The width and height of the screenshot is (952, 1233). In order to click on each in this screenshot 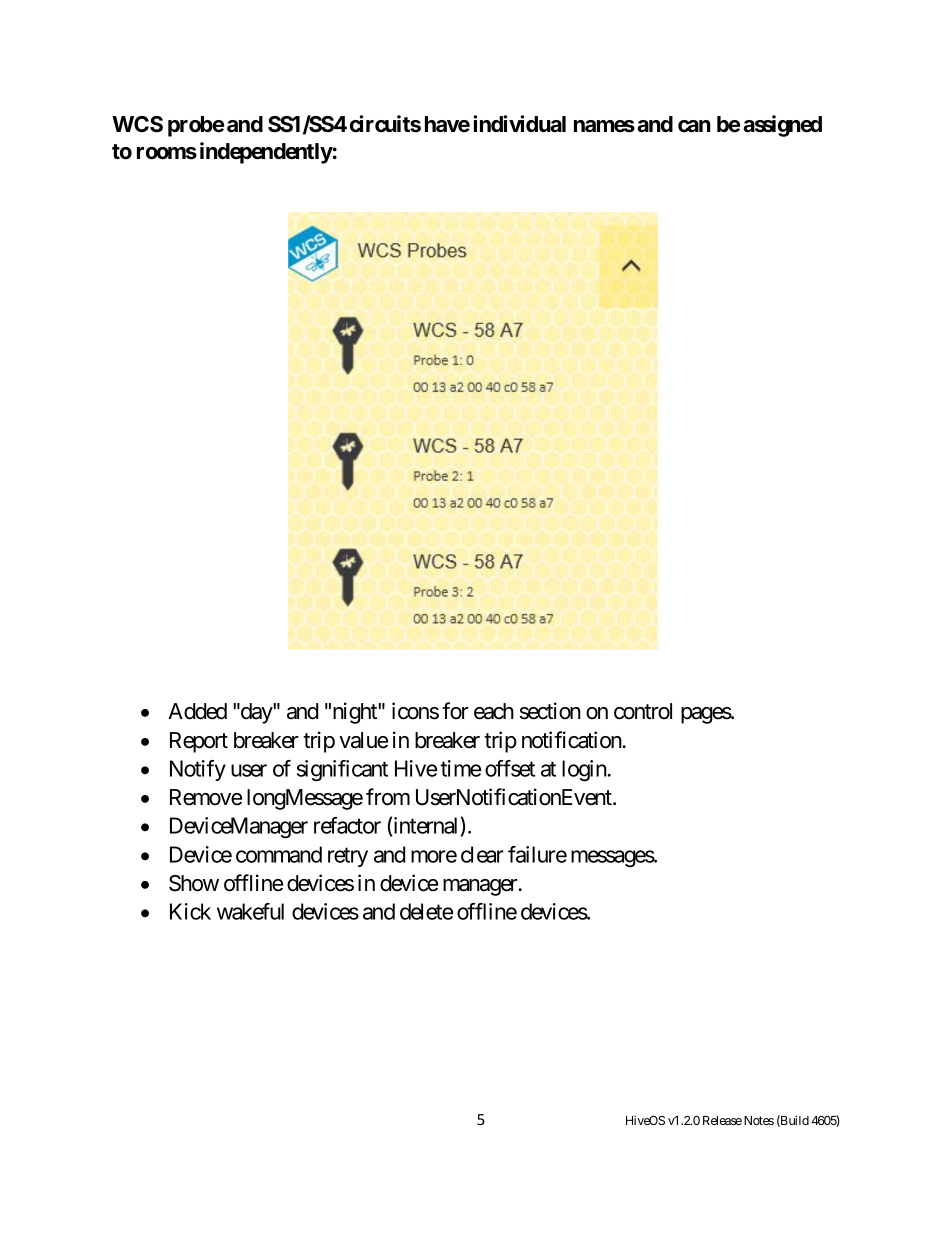, I will do `click(494, 711)`.
